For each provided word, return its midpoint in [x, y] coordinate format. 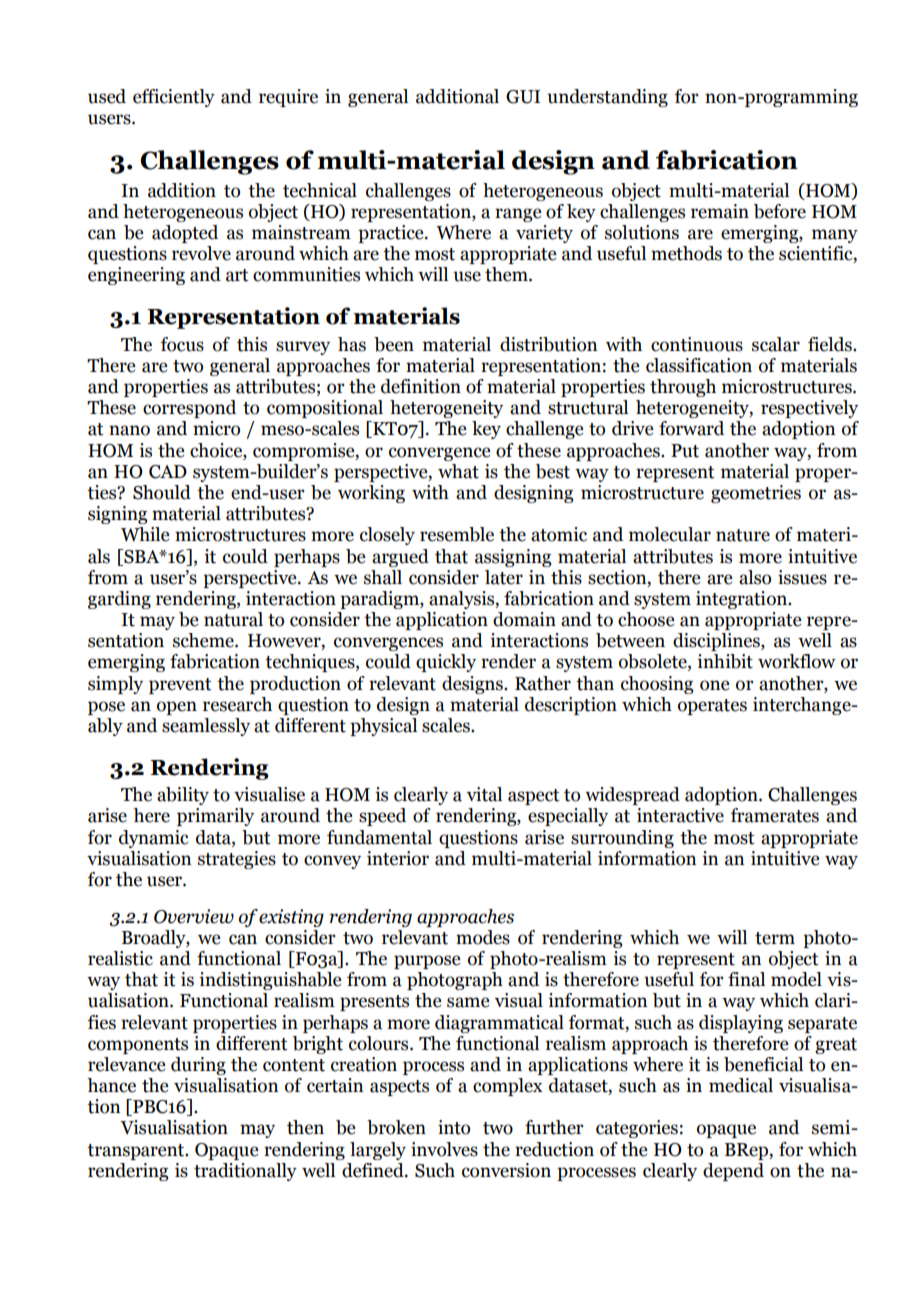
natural [233, 619]
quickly [446, 663]
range [518, 215]
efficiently [174, 98]
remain [720, 211]
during [198, 1066]
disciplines [717, 642]
